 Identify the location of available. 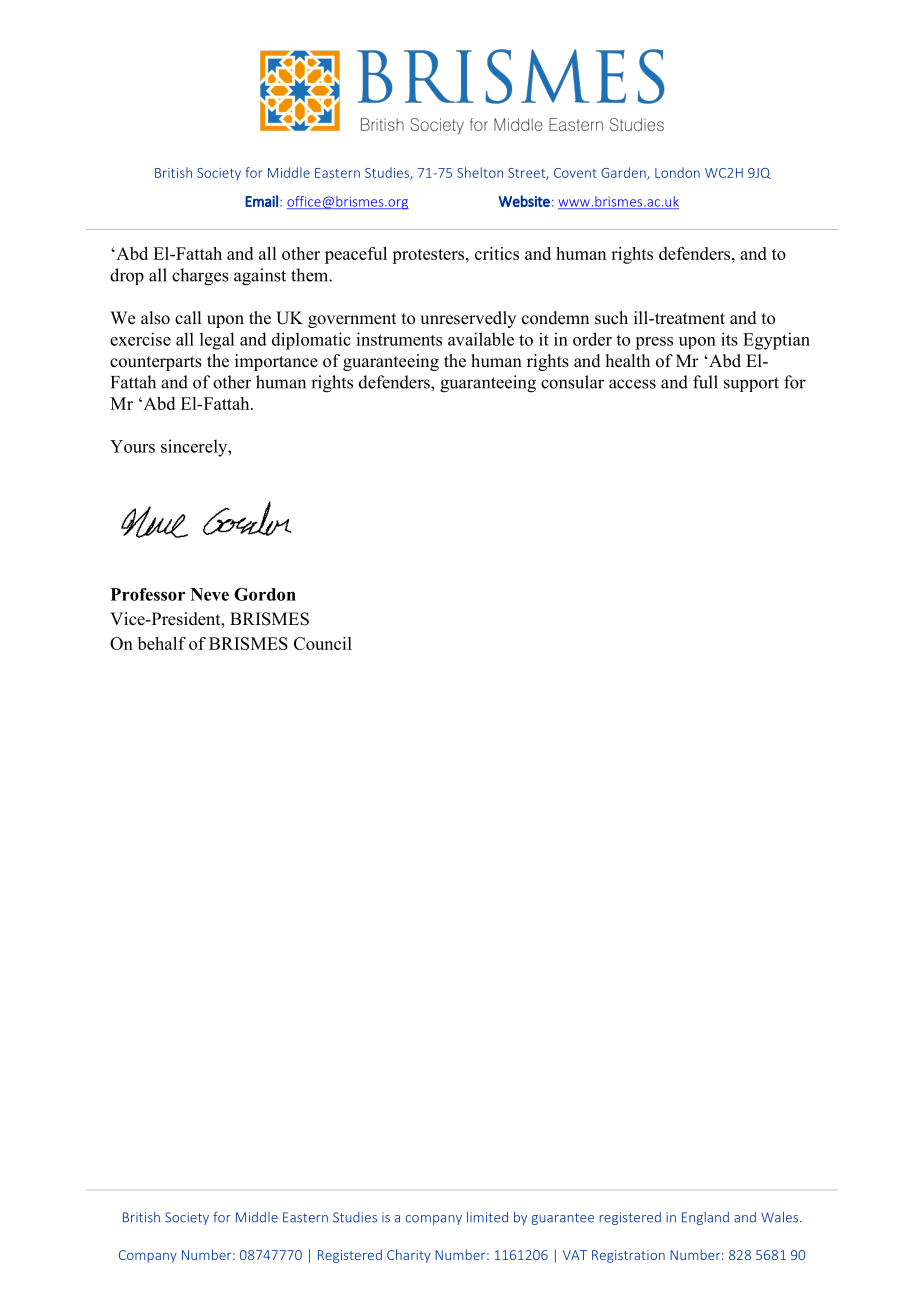
(481, 339).
